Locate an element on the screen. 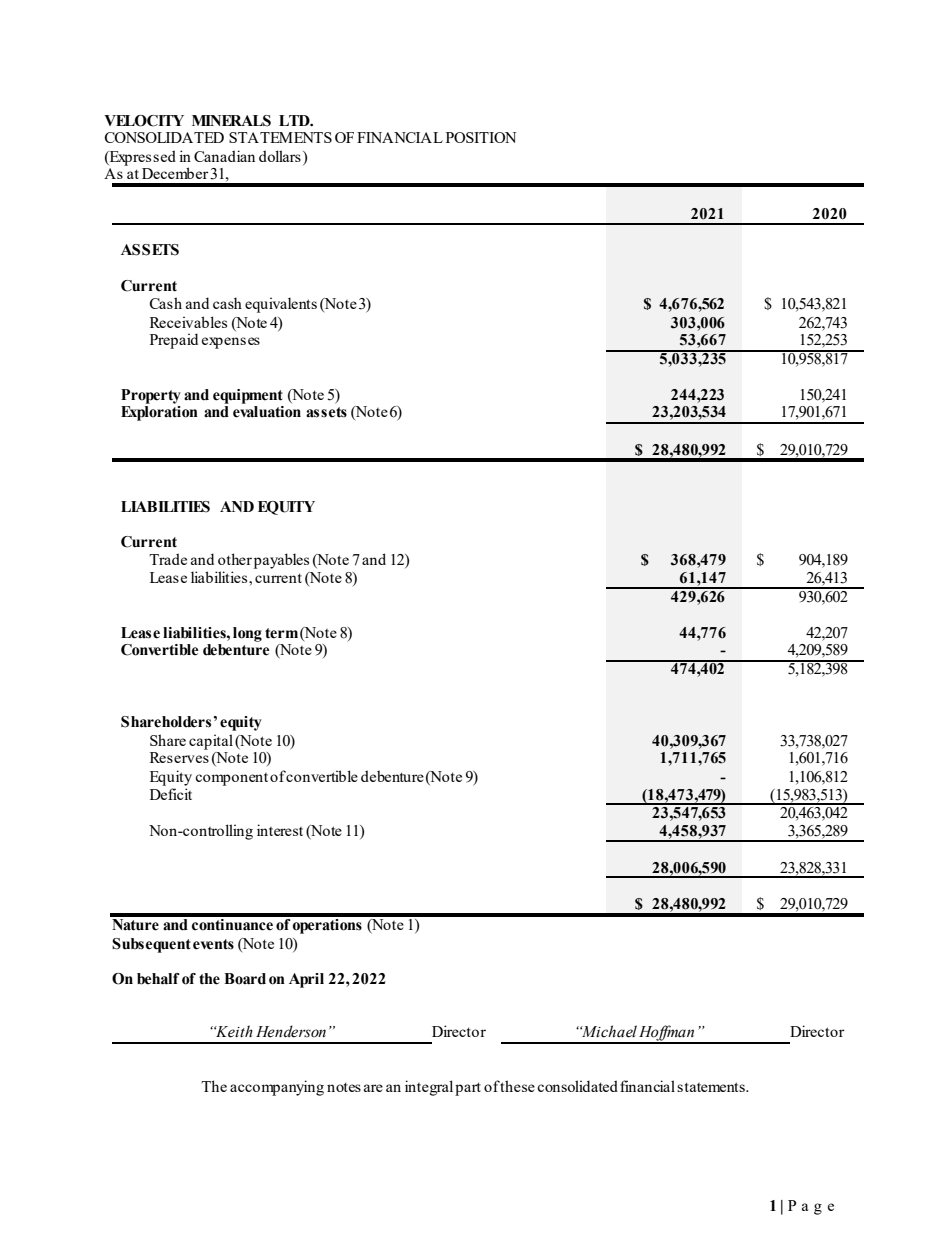  long is located at coordinates (247, 634).
